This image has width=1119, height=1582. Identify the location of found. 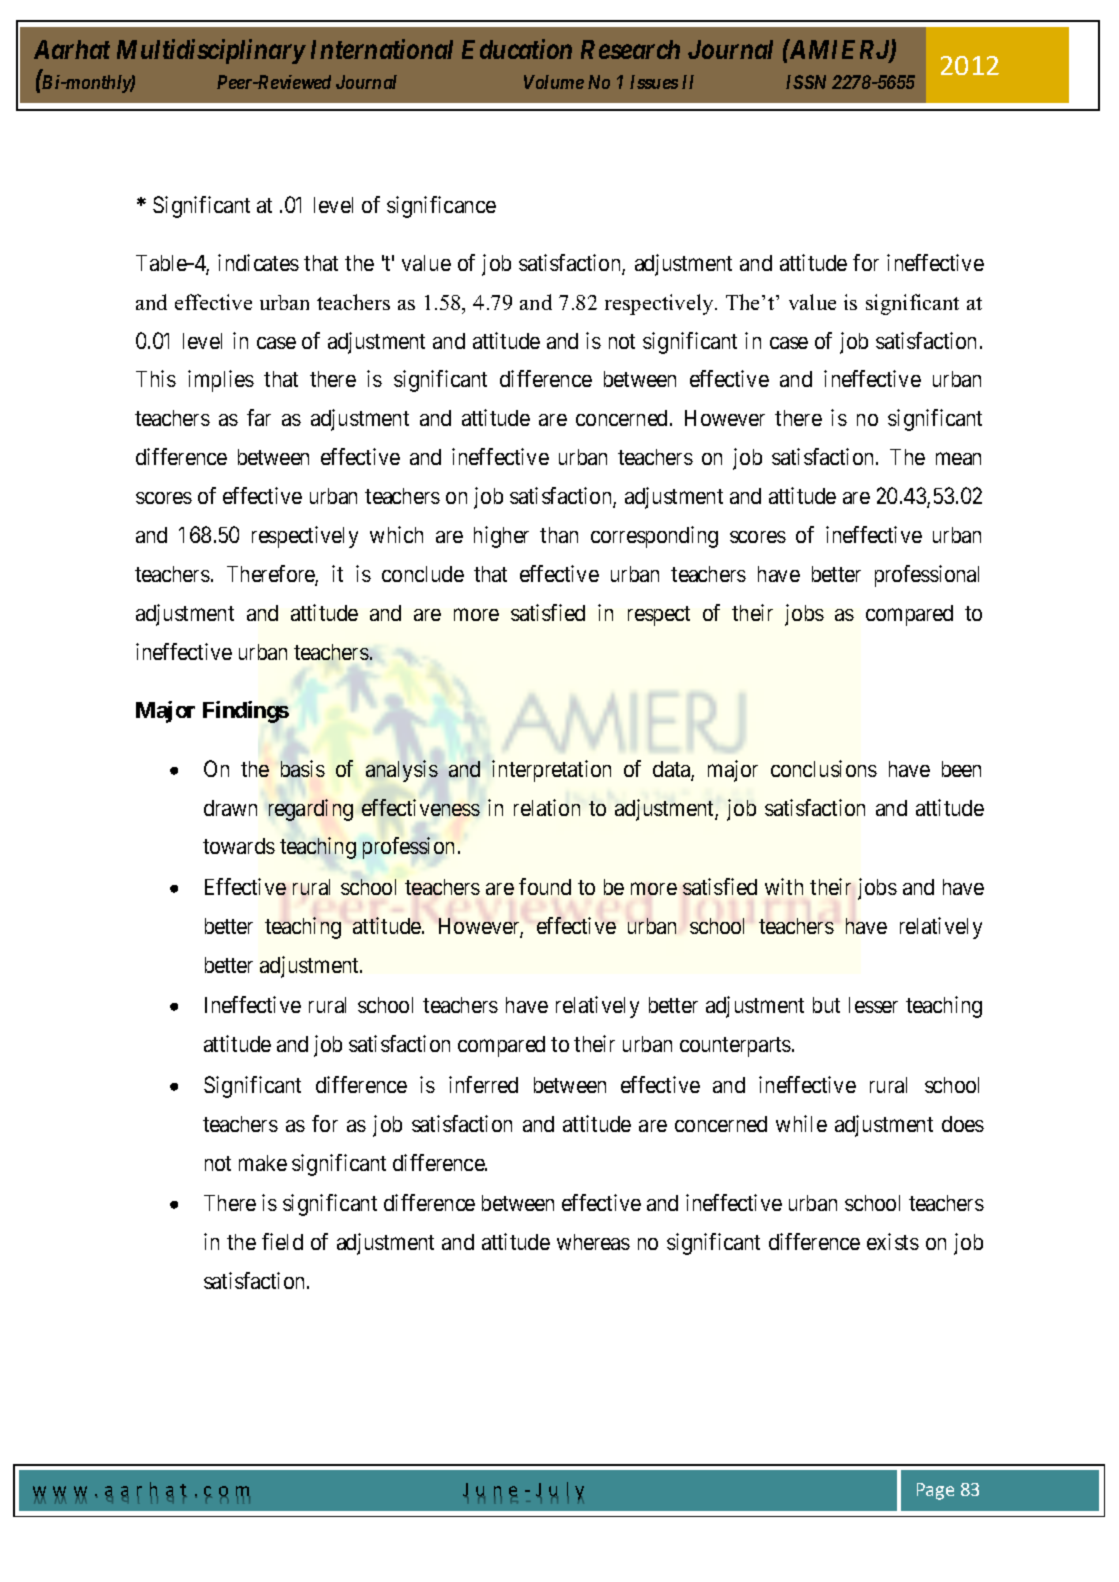
(545, 886).
